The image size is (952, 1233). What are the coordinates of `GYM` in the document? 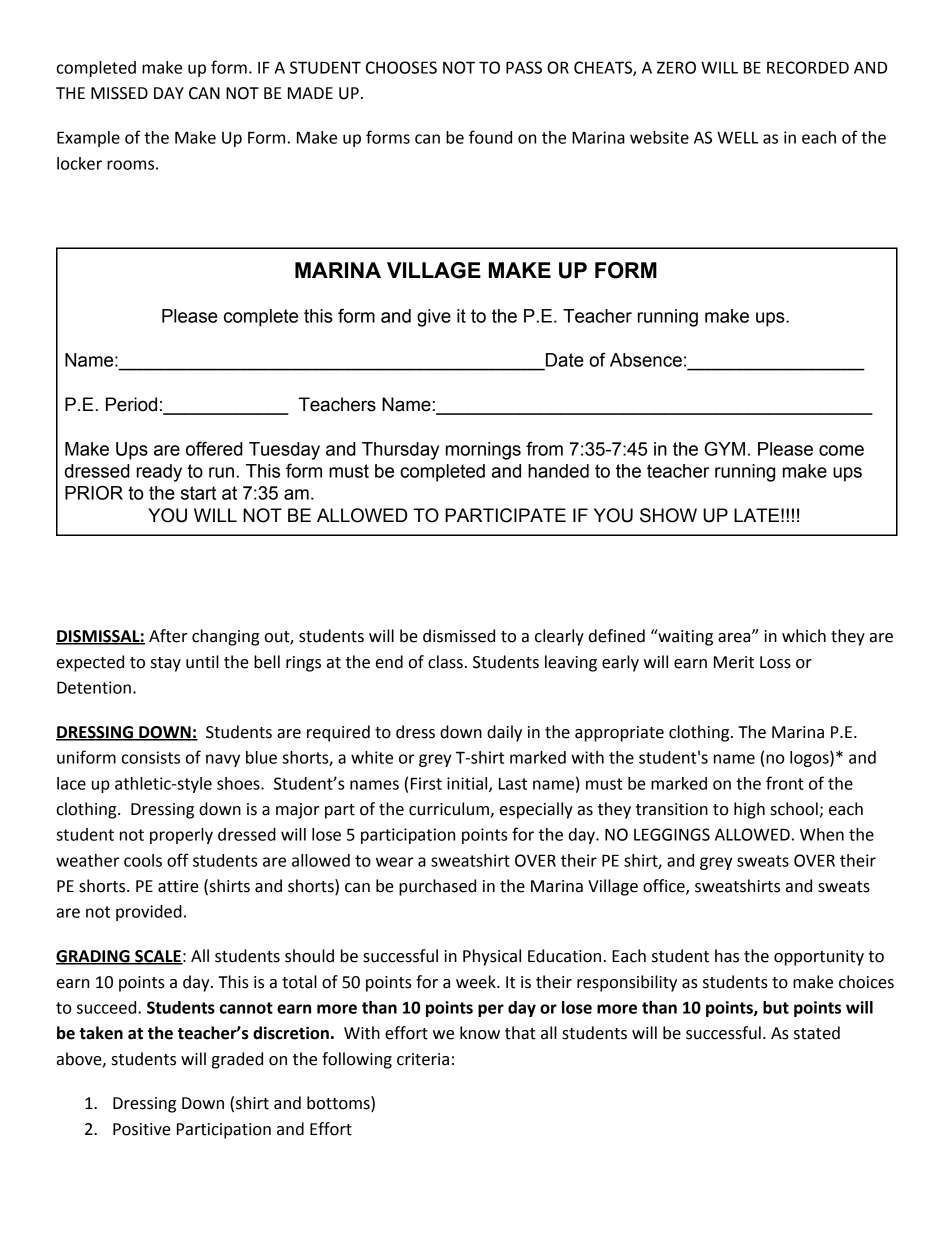 It's located at (725, 448).
